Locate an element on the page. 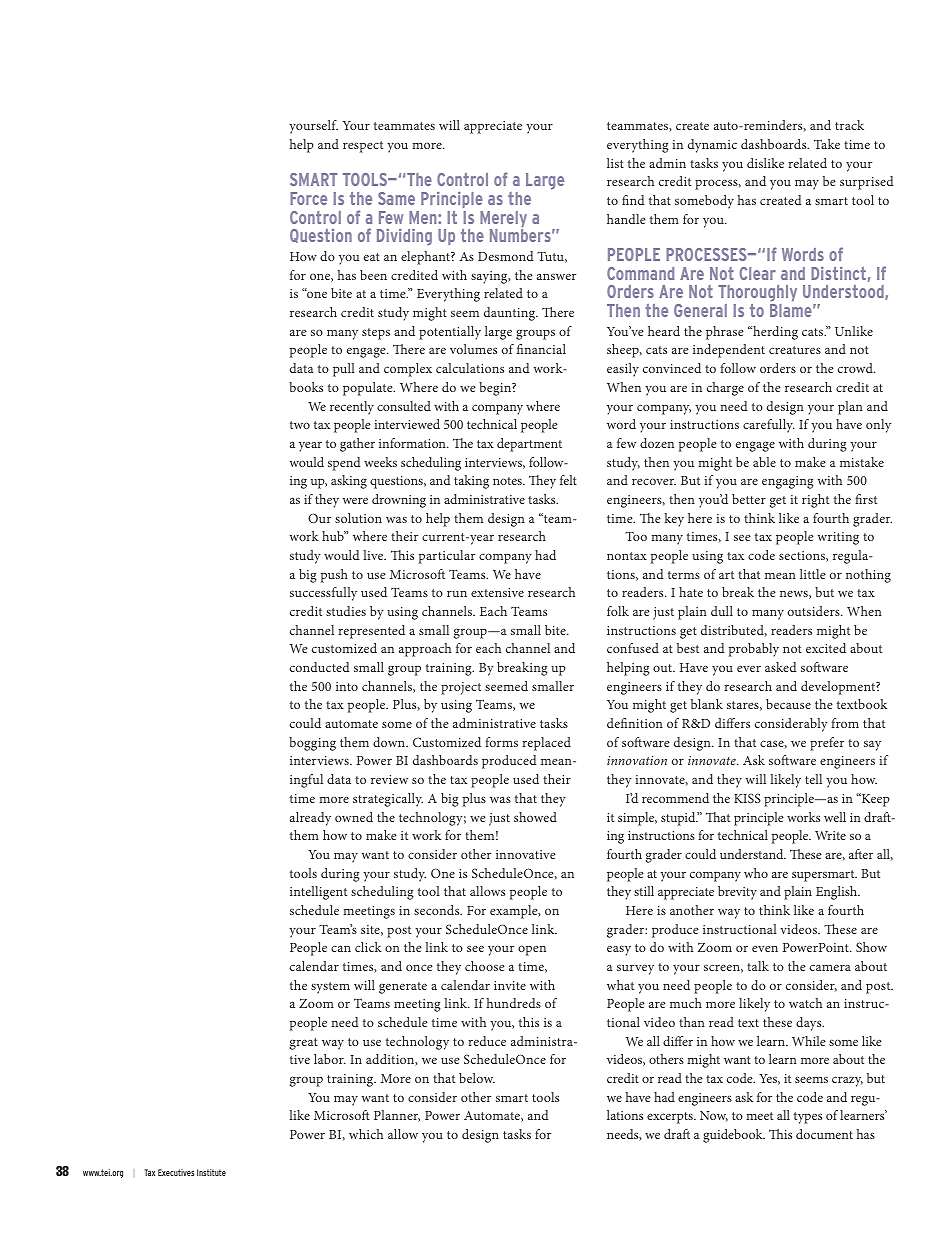 The image size is (952, 1233). document is located at coordinates (824, 1134).
